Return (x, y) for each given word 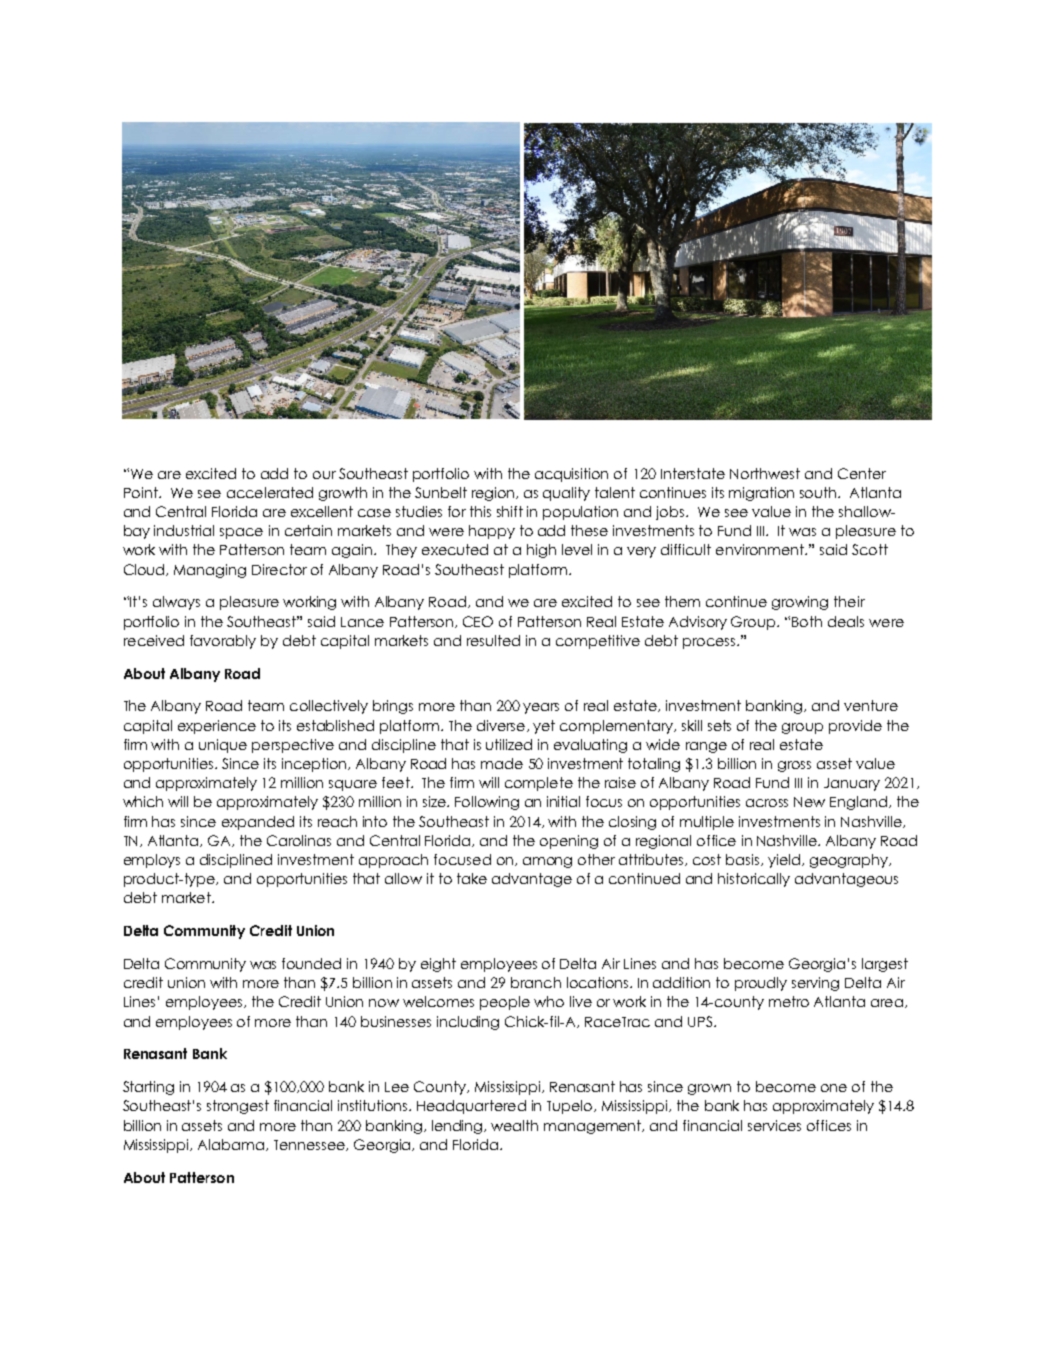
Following (487, 803)
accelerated (270, 492)
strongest (238, 1107)
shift (510, 511)
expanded (258, 823)
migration (761, 494)
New (809, 802)
